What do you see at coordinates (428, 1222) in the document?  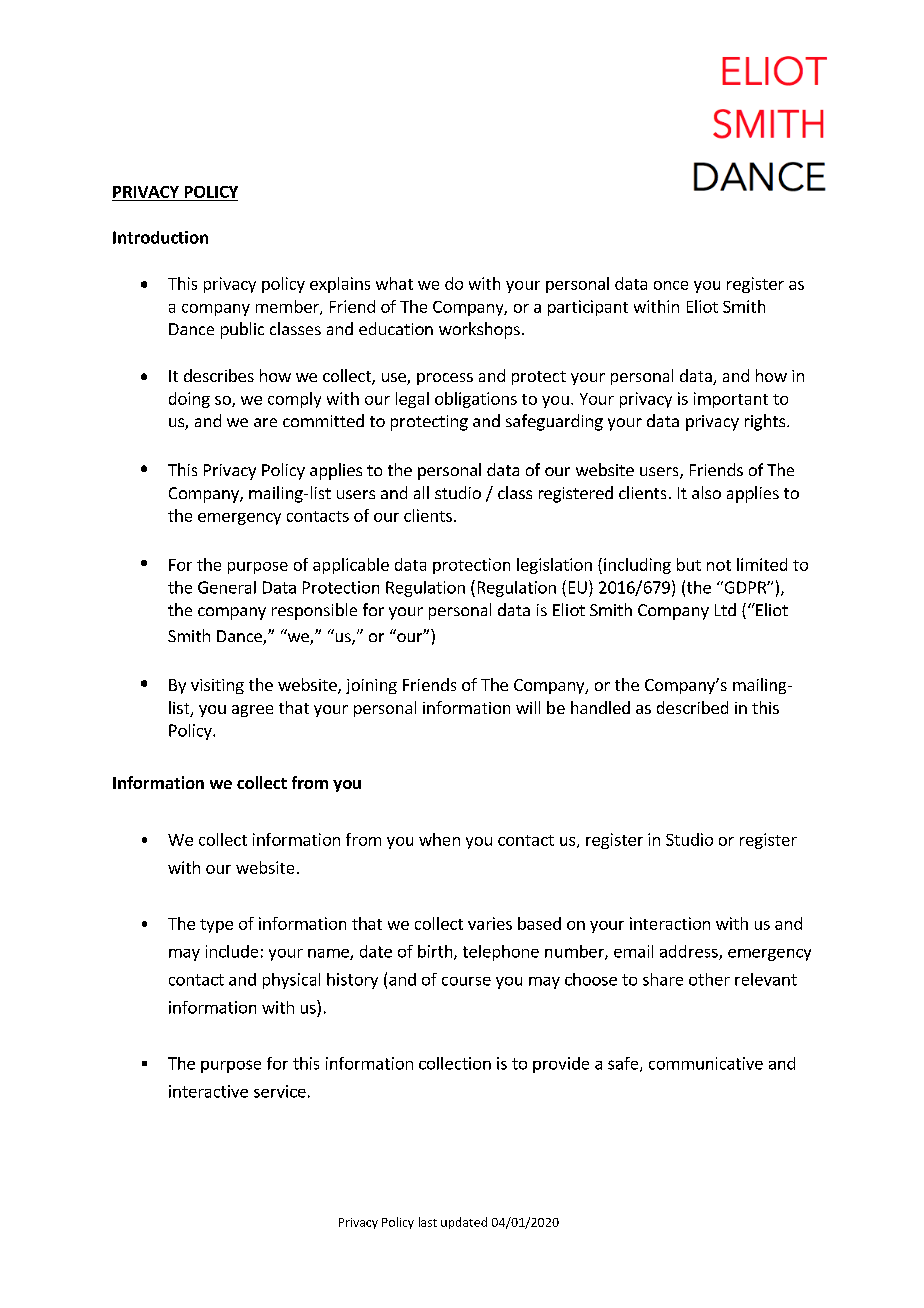 I see `last` at bounding box center [428, 1222].
